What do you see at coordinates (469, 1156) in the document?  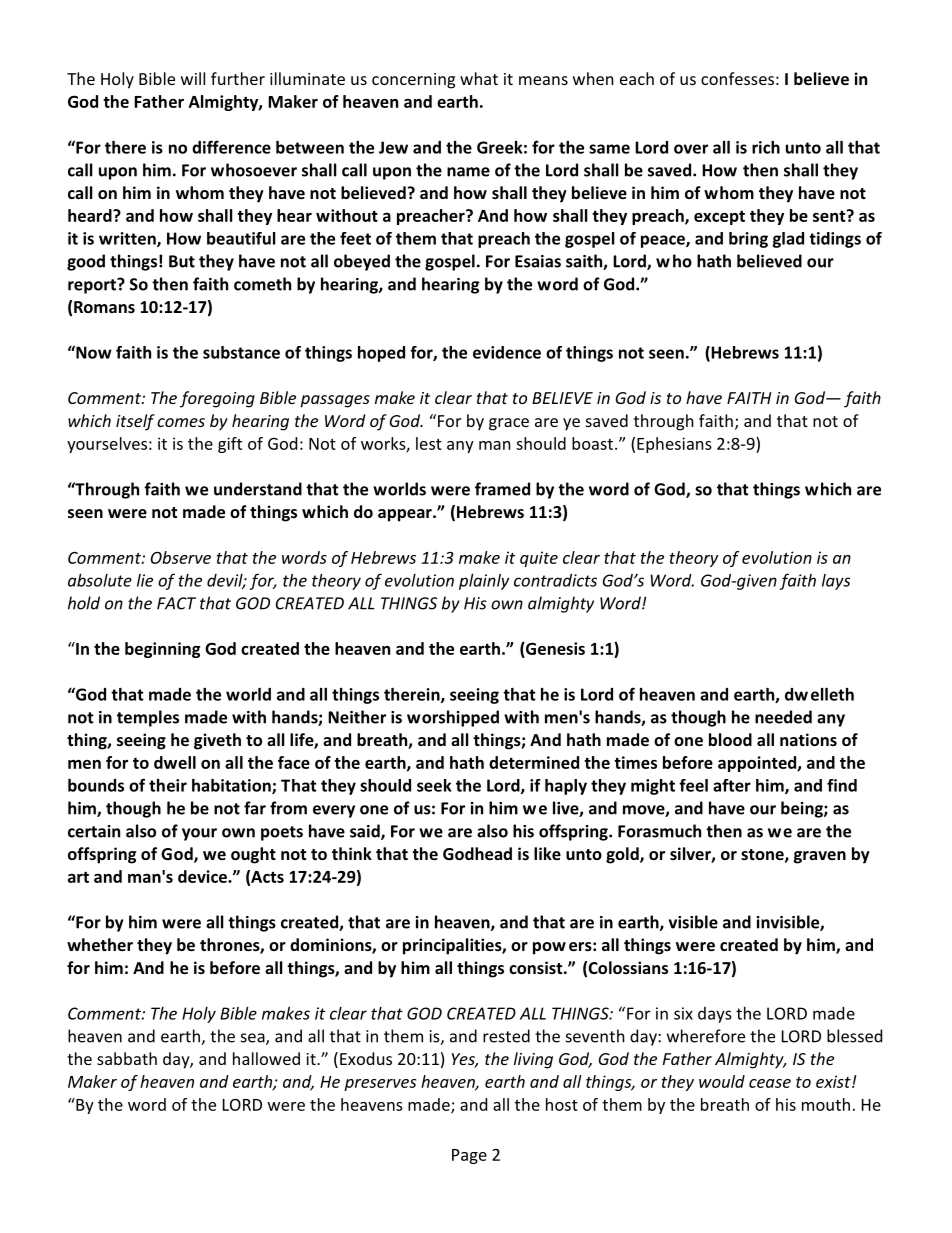 I see `Page` at bounding box center [469, 1156].
